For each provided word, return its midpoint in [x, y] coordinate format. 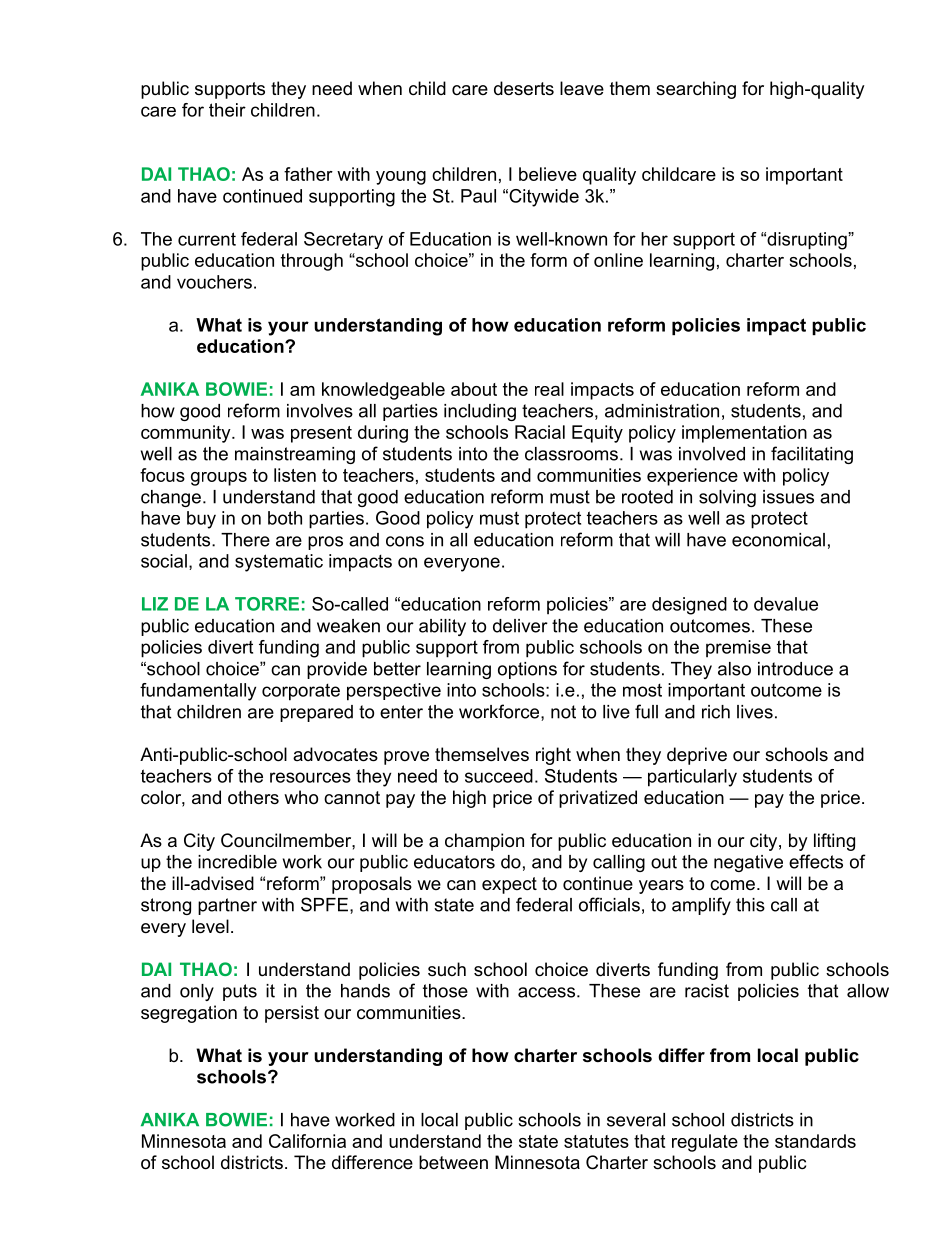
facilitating [812, 455]
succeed [499, 776]
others [253, 797]
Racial [540, 432]
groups [219, 479]
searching [696, 90]
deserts [524, 88]
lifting [834, 842]
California [307, 1141]
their [227, 110]
